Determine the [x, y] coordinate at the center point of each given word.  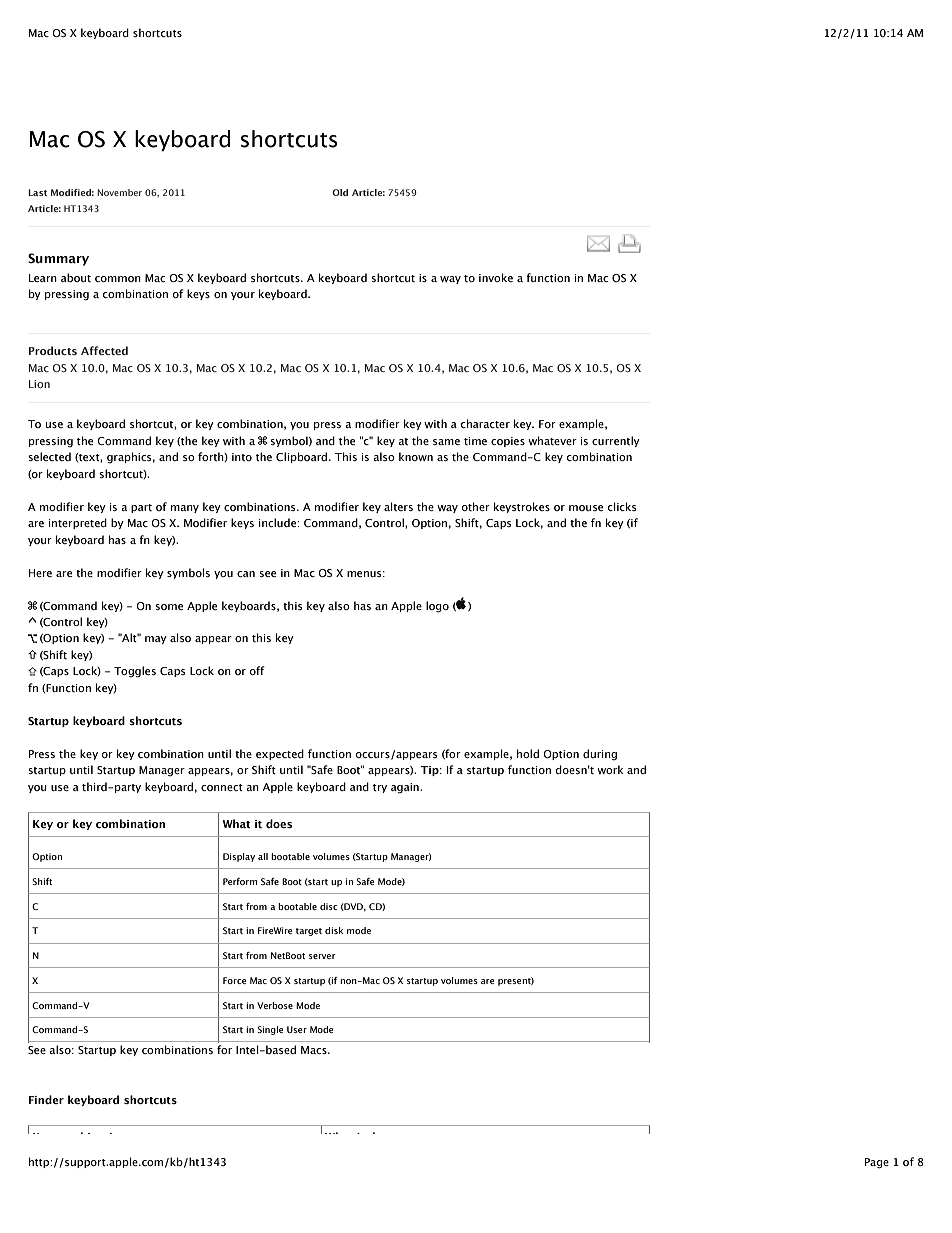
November [119, 192]
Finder [46, 1099]
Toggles [135, 672]
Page [877, 1163]
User [297, 1029]
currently [616, 441]
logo [437, 607]
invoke [496, 277]
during [600, 755]
